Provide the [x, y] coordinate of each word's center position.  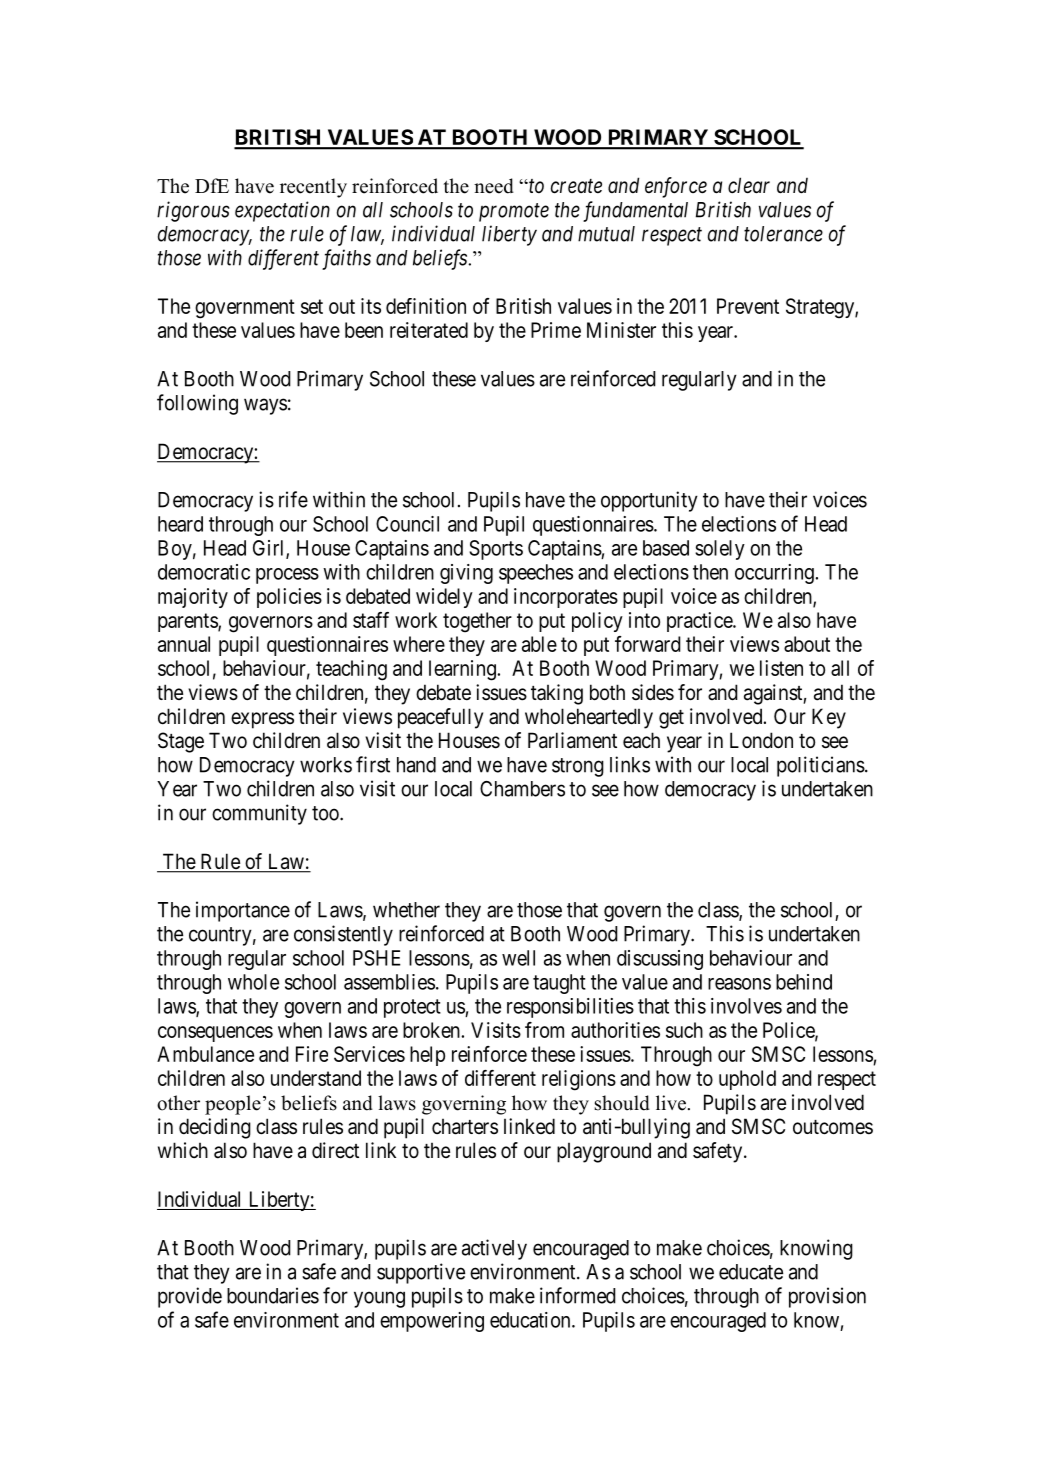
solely [720, 550]
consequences [215, 1034]
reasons [739, 984]
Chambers [522, 789]
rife [293, 499]
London [761, 740]
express [262, 720]
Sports [496, 550]
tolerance [783, 234]
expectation [282, 211]
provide [190, 1297]
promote [514, 212]
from [544, 1030]
